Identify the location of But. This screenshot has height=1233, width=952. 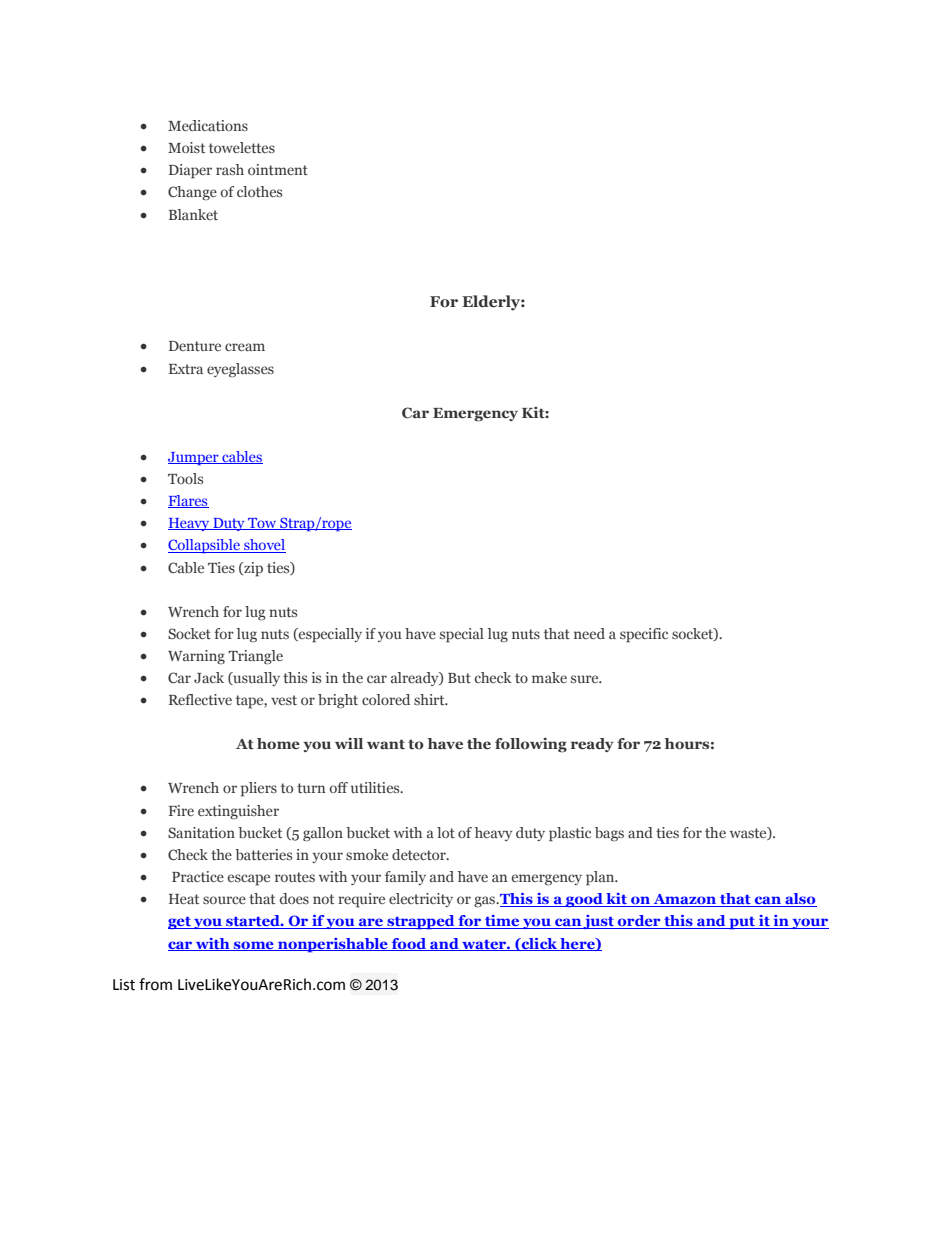
(459, 678).
